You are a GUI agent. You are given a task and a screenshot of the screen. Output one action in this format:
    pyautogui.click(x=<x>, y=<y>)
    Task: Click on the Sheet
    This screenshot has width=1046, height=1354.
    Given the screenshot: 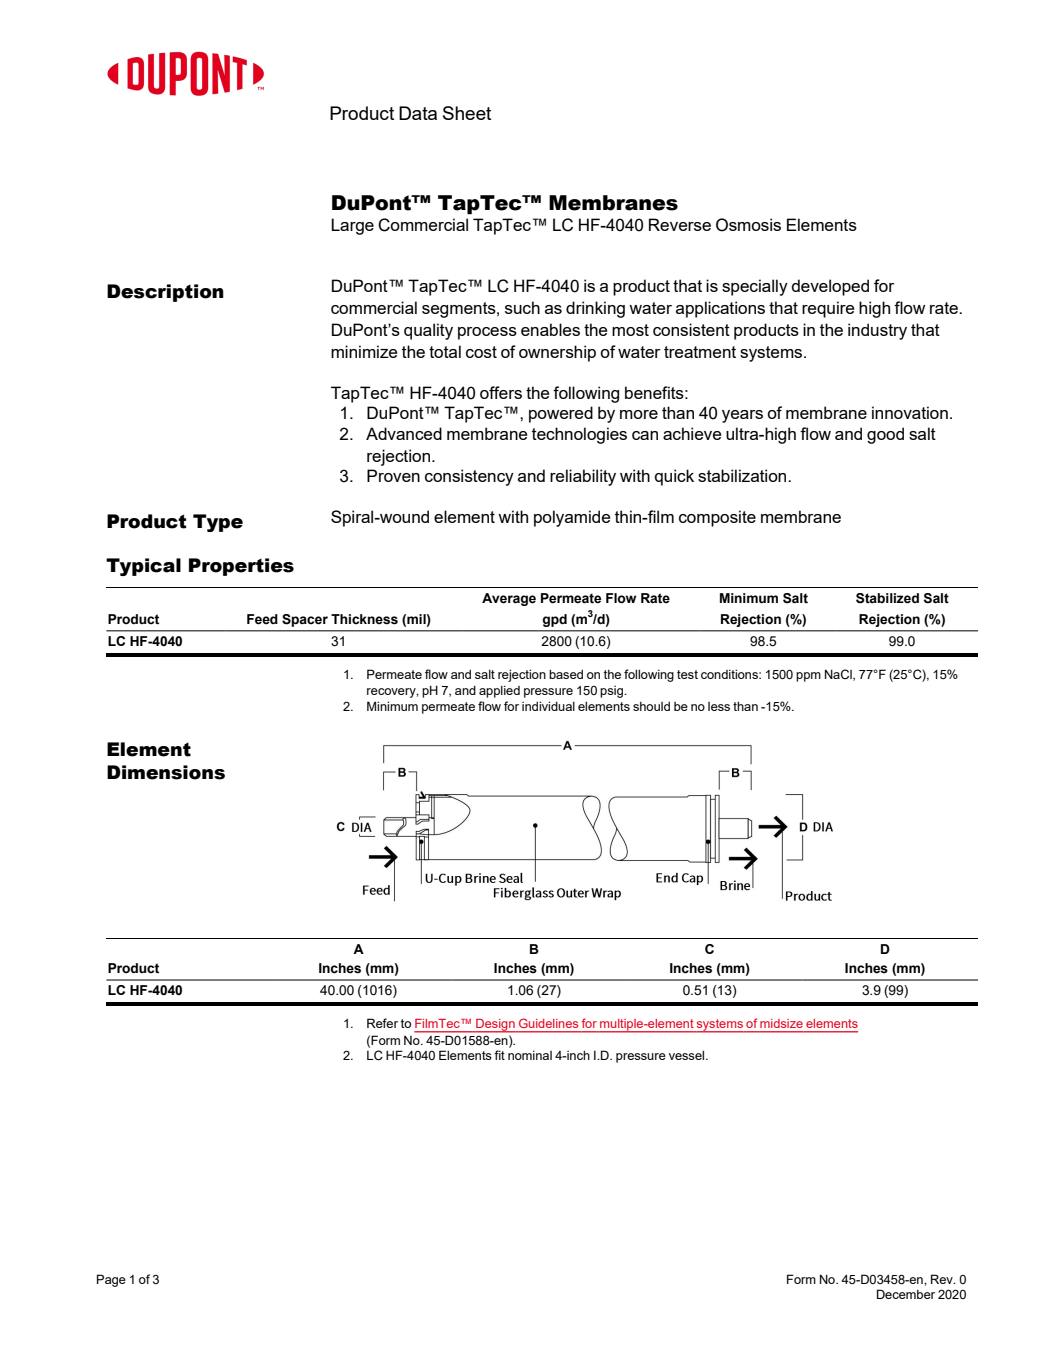 What is the action you would take?
    pyautogui.click(x=467, y=113)
